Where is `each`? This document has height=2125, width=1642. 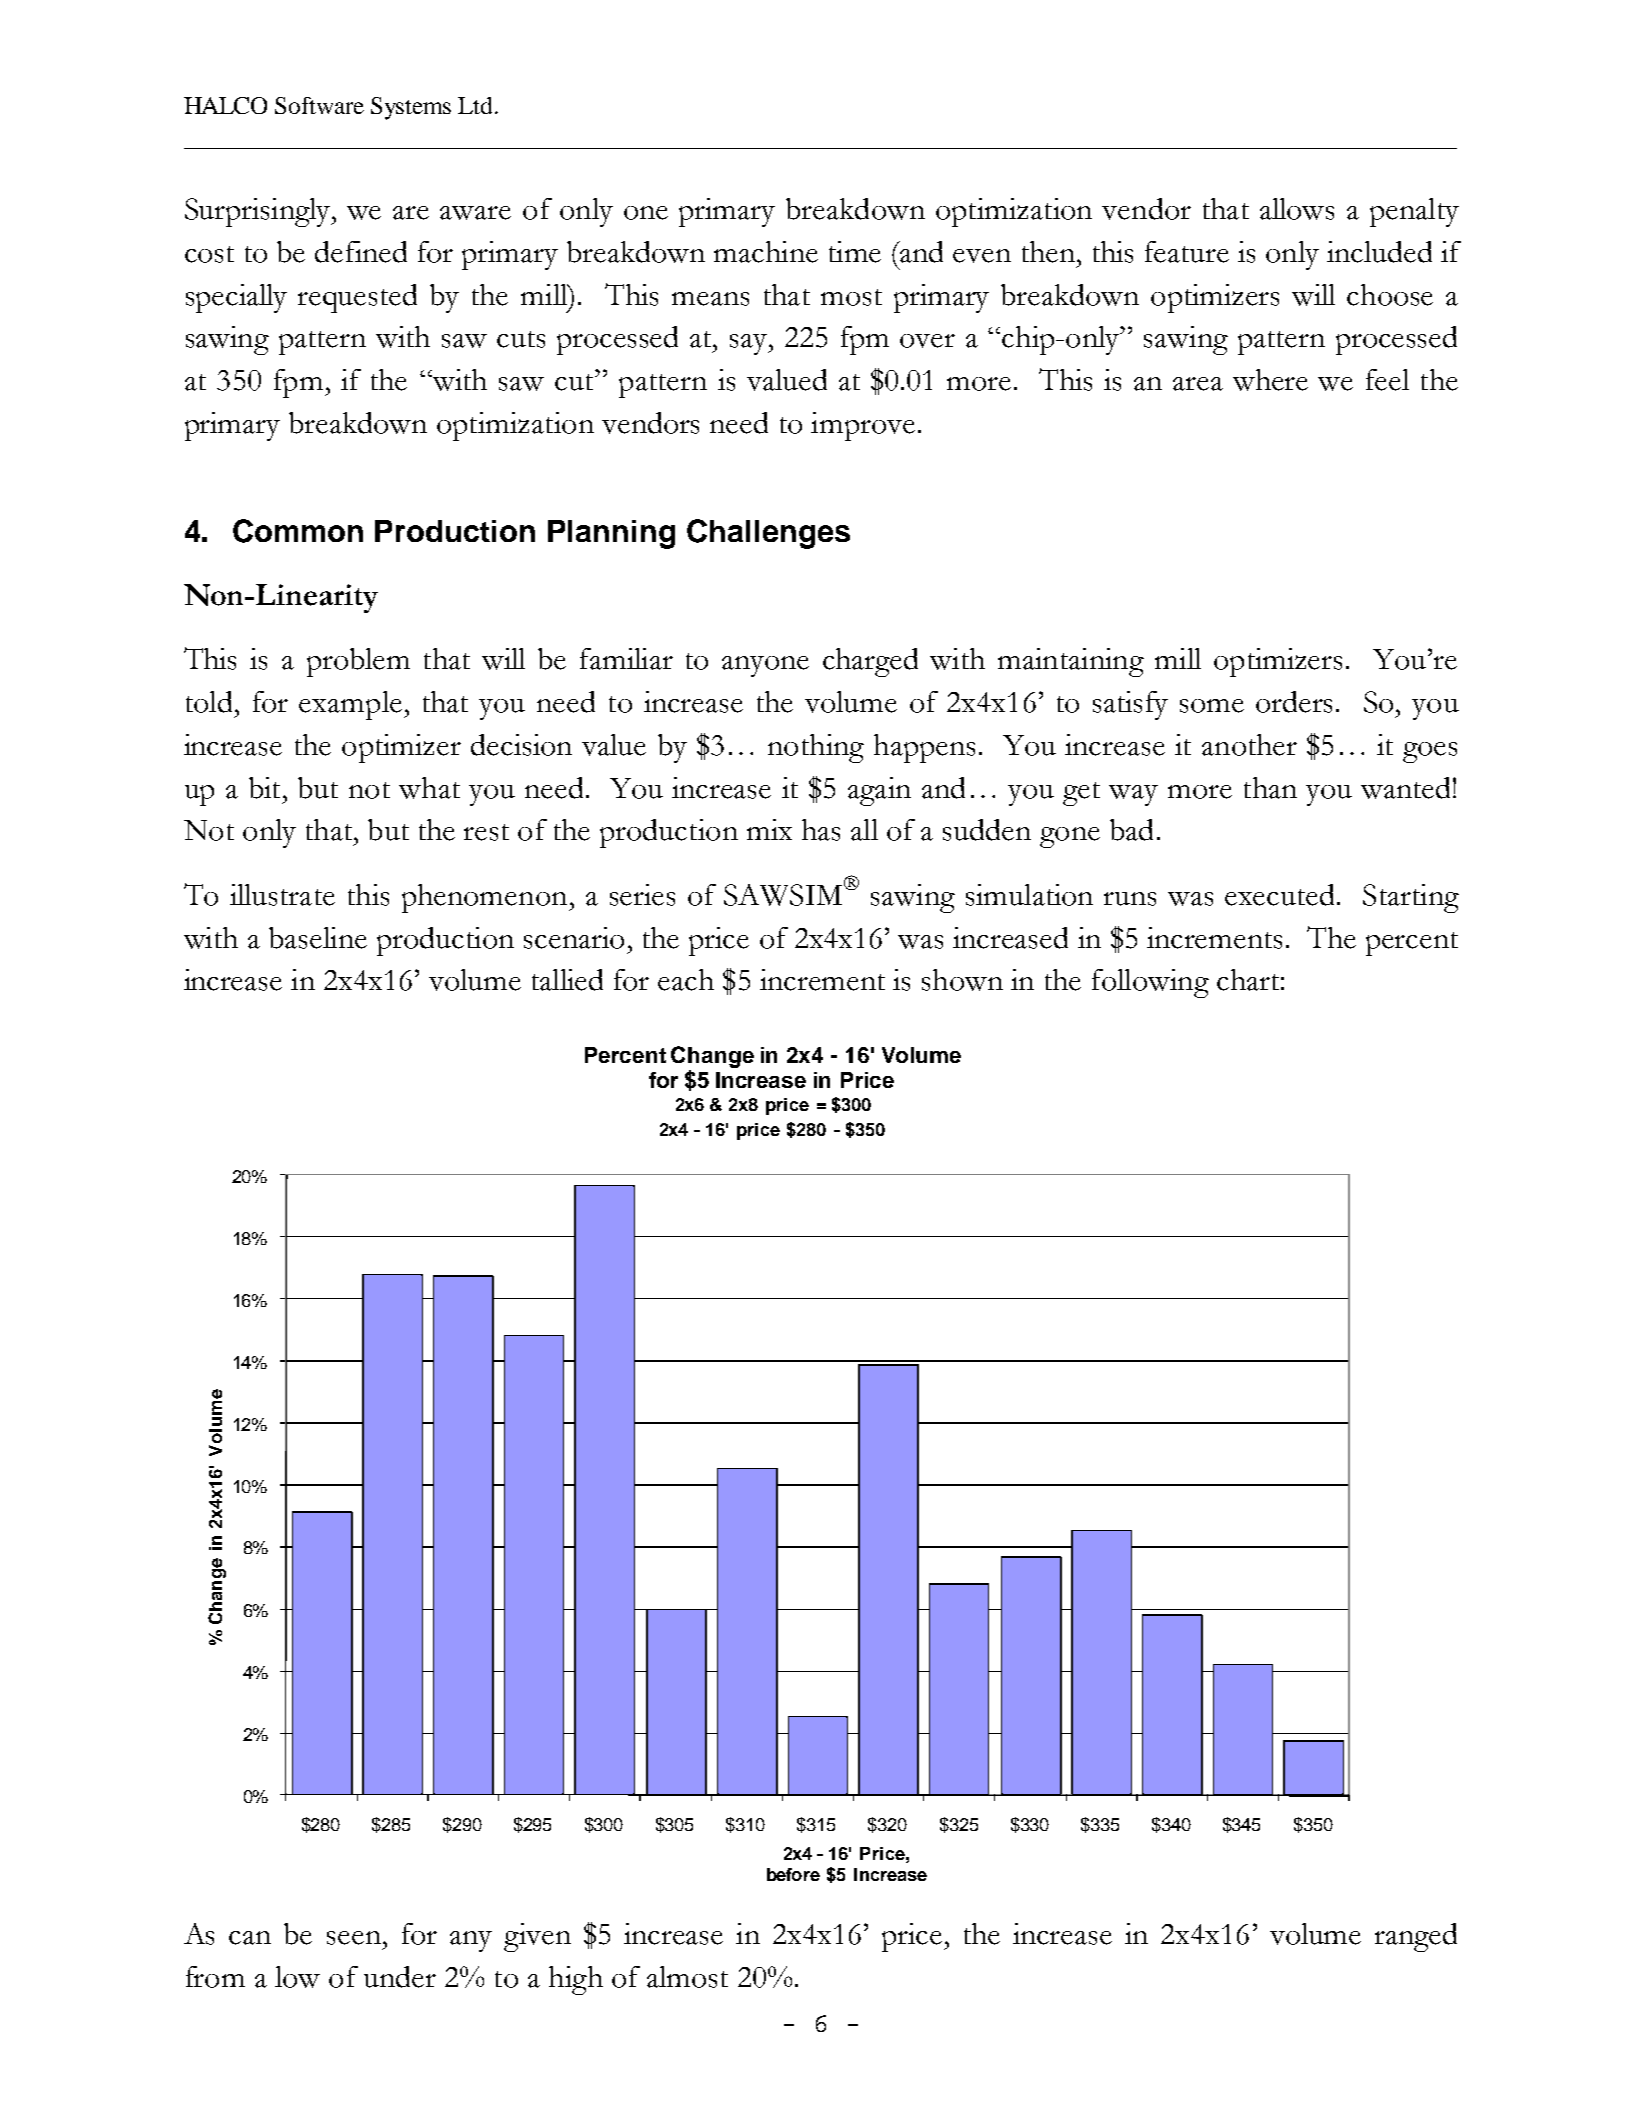 each is located at coordinates (686, 980).
